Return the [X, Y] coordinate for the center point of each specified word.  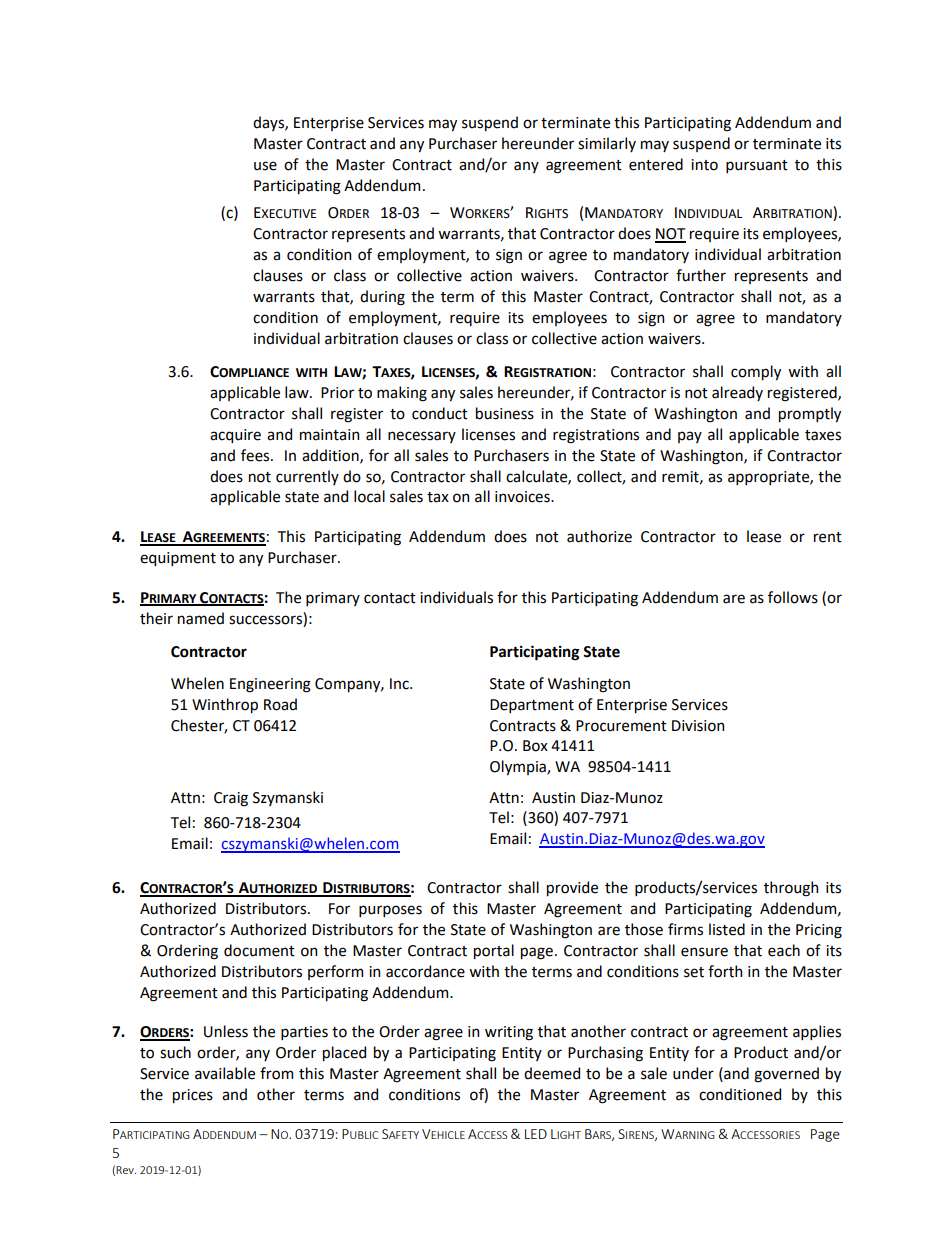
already [737, 393]
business [505, 413]
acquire [235, 436]
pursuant [757, 166]
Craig [231, 799]
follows [793, 597]
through [791, 889]
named [201, 618]
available [225, 1073]
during [382, 298]
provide [572, 888]
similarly [607, 144]
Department [532, 706]
